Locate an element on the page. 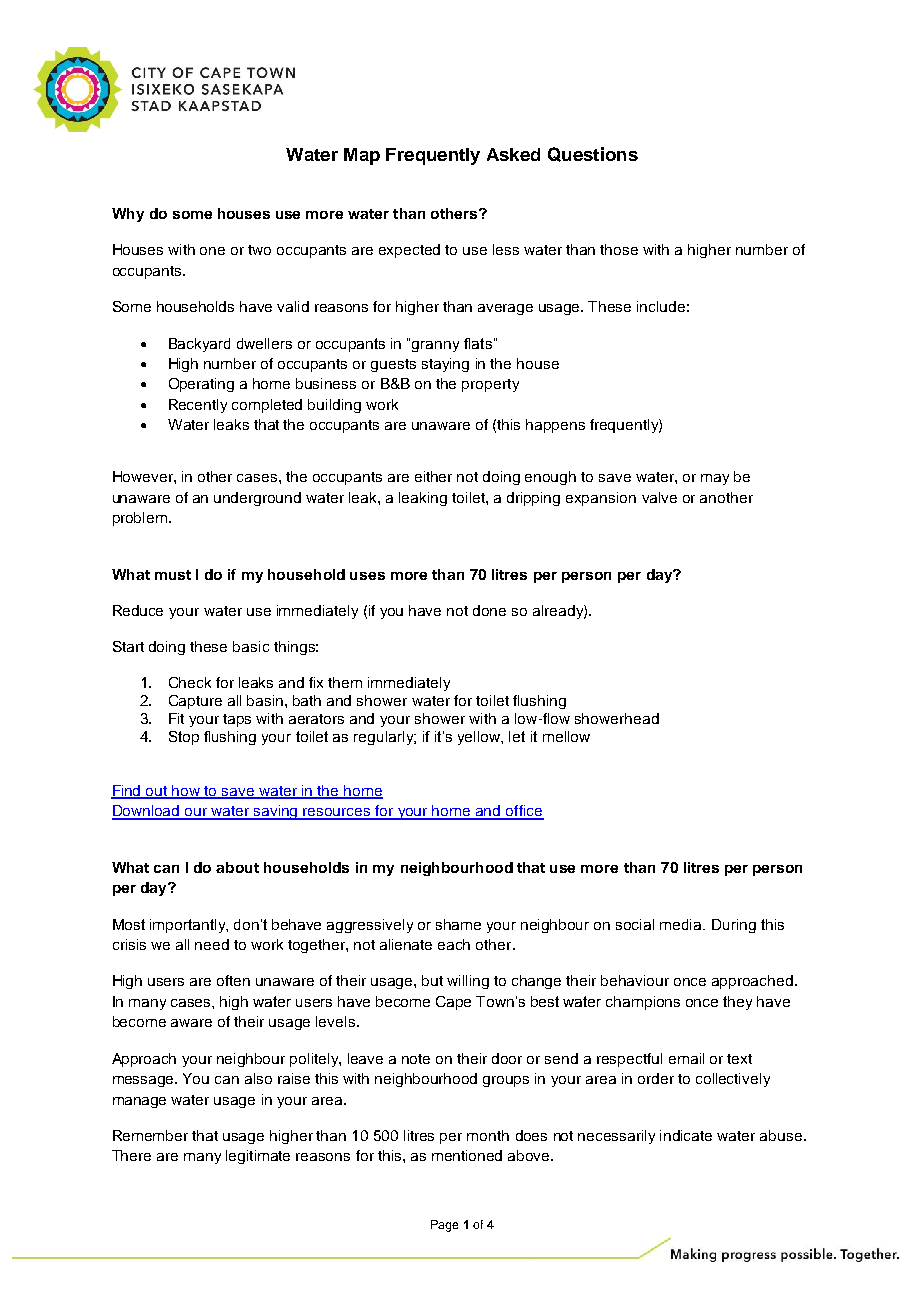 This document has width=924, height=1308. legitimate is located at coordinates (258, 1157).
